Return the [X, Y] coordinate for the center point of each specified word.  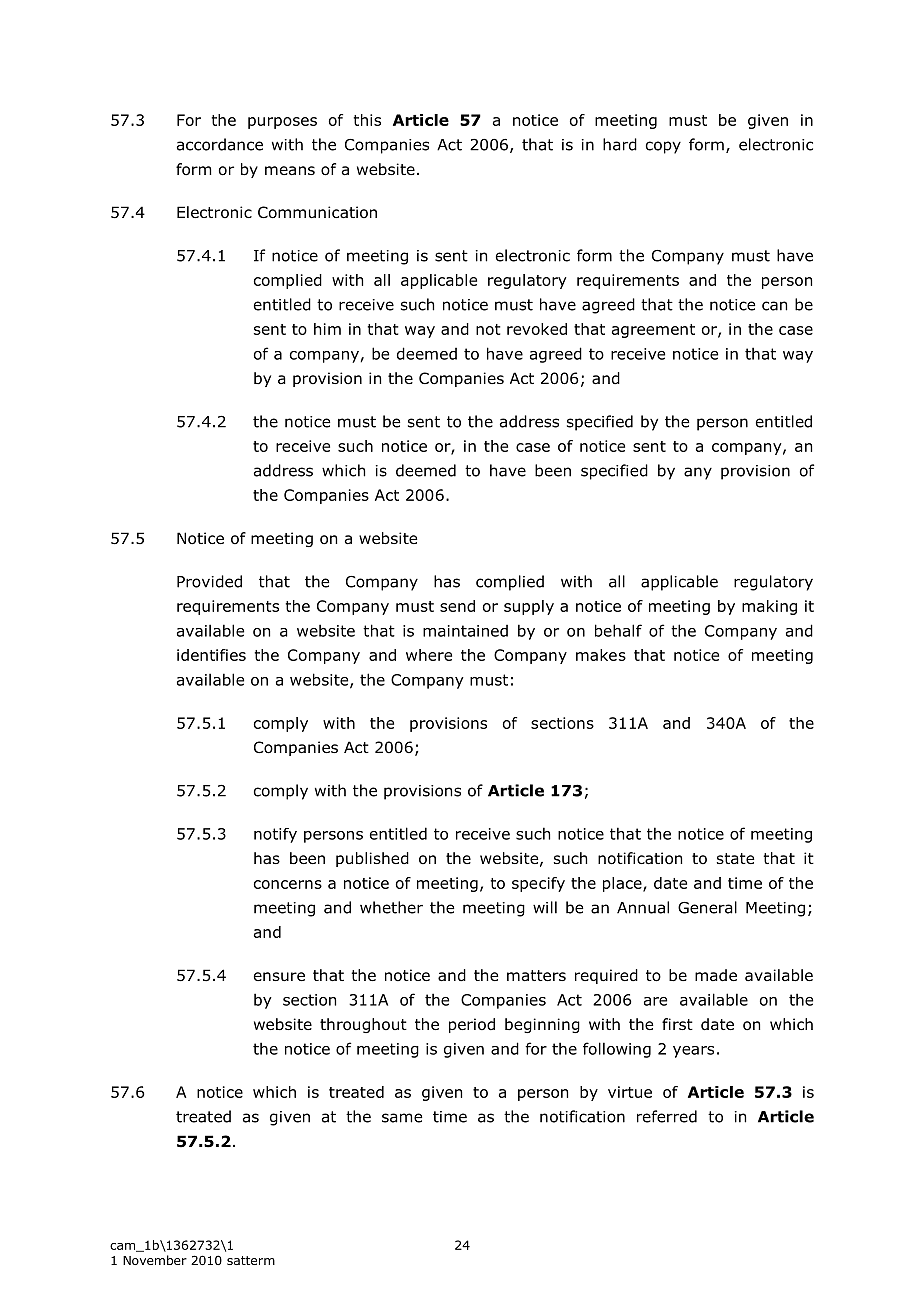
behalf [618, 630]
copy [663, 147]
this [367, 120]
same [402, 1118]
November [155, 1260]
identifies [211, 655]
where [429, 655]
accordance [220, 144]
